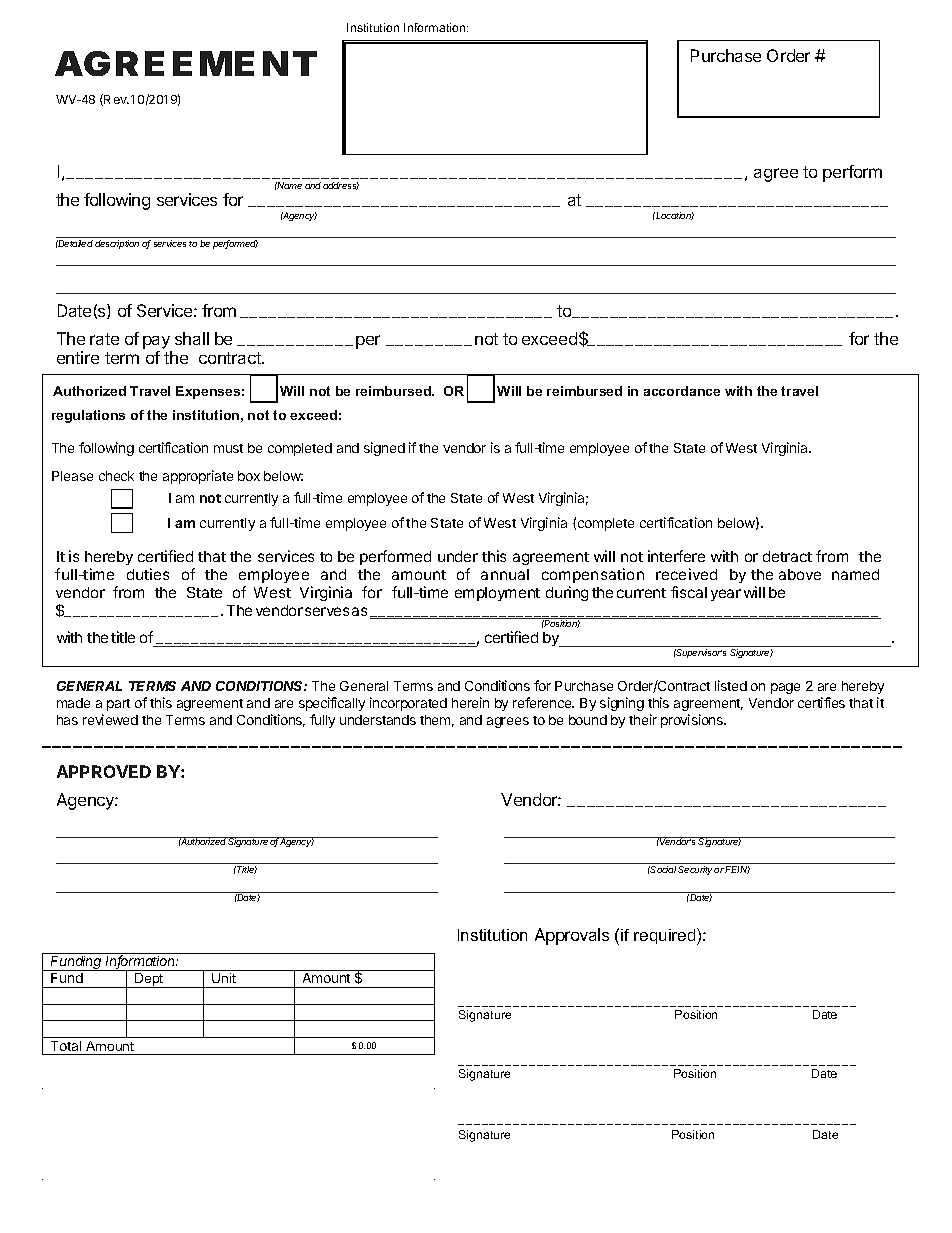  What do you see at coordinates (198, 477) in the screenshot?
I see `appropriate` at bounding box center [198, 477].
